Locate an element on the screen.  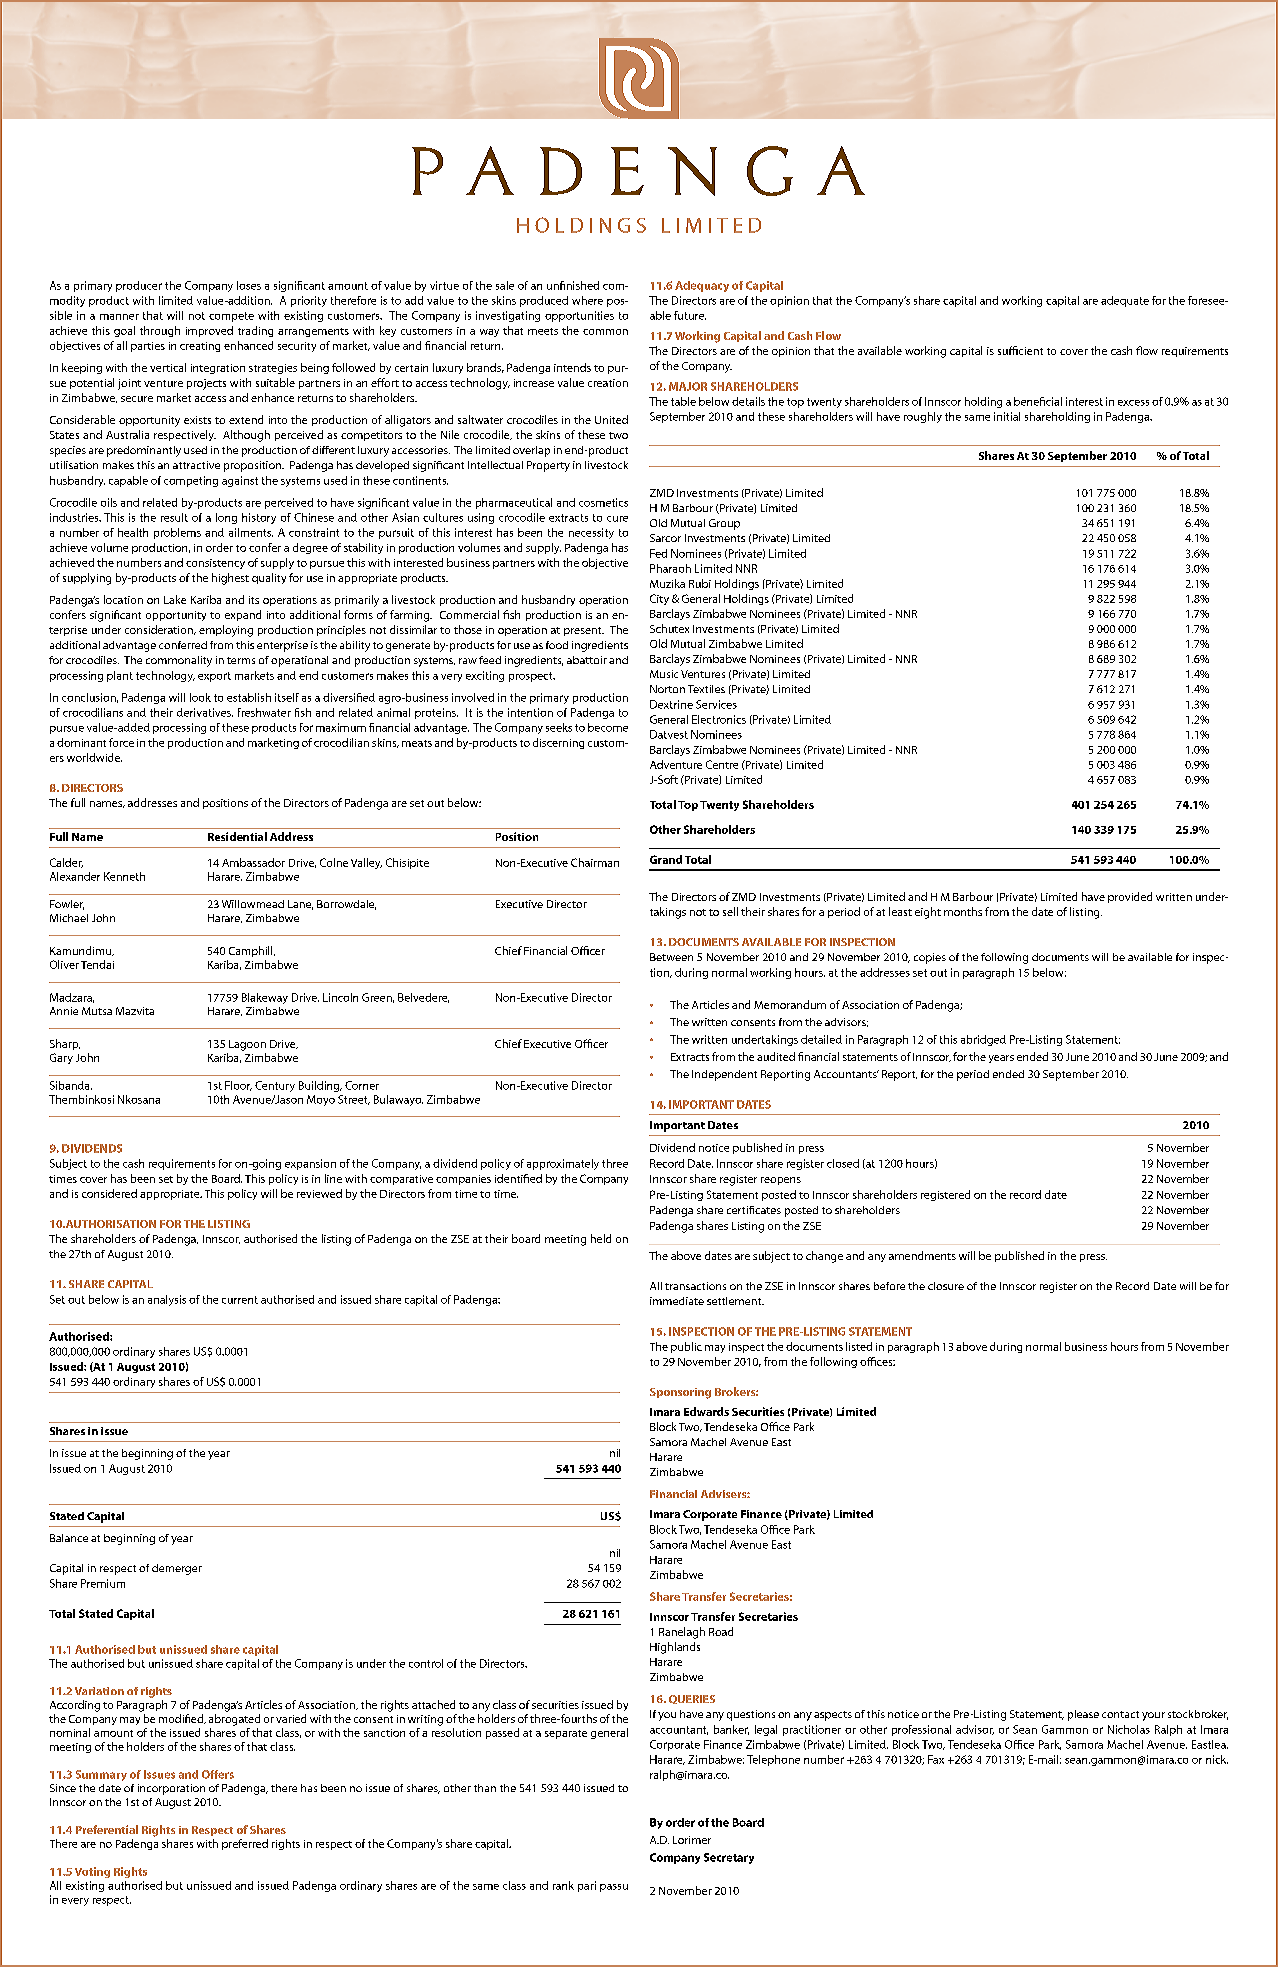
sufficient is located at coordinates (1020, 350).
